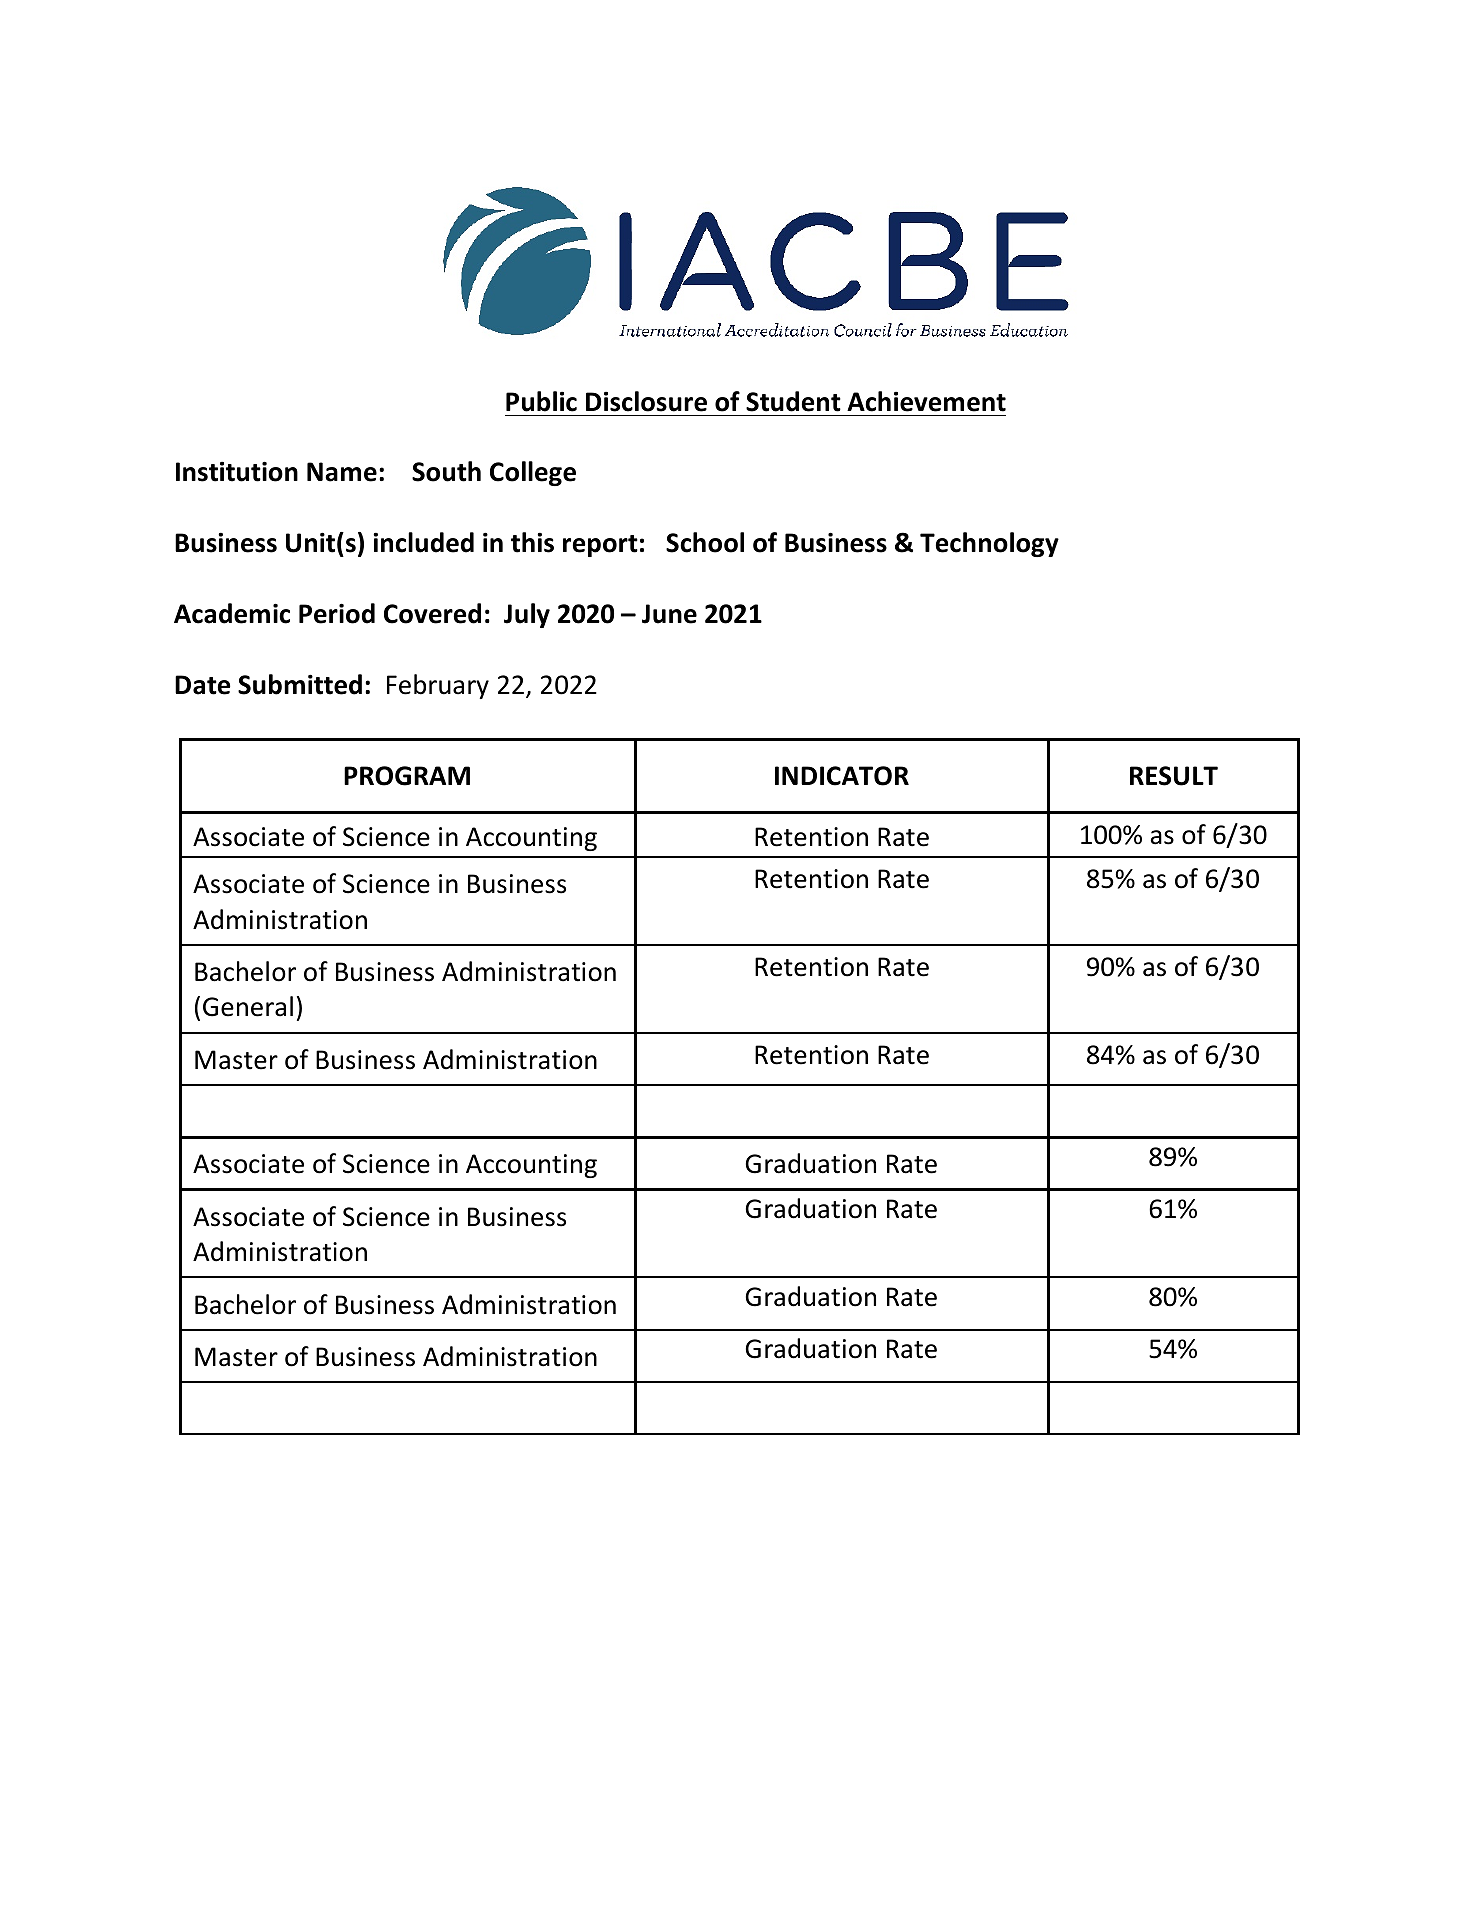 Image resolution: width=1479 pixels, height=1914 pixels. I want to click on July, so click(527, 615).
